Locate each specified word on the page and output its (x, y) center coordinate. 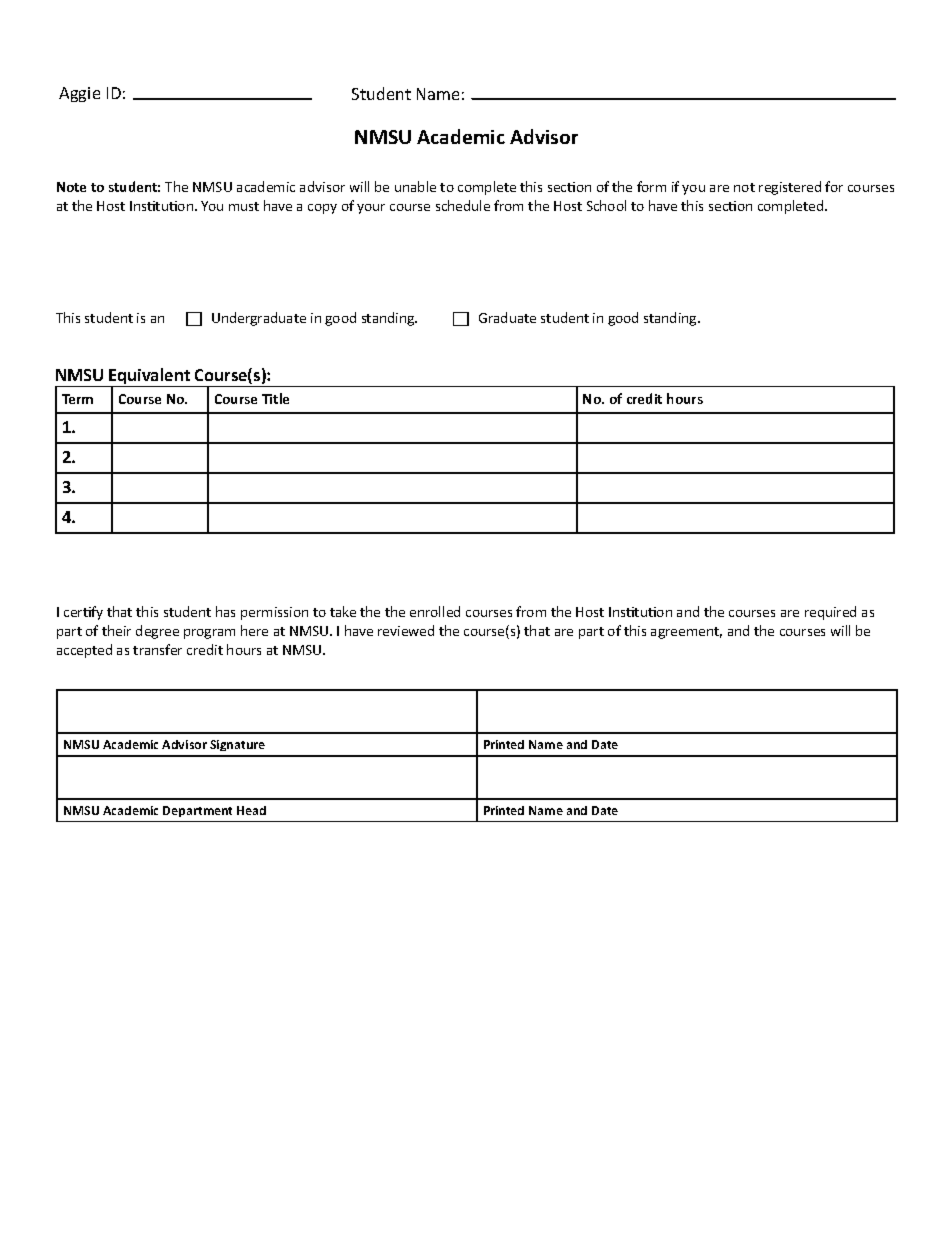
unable (415, 186)
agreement (686, 633)
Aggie (79, 94)
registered (790, 188)
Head (251, 810)
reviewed (406, 630)
